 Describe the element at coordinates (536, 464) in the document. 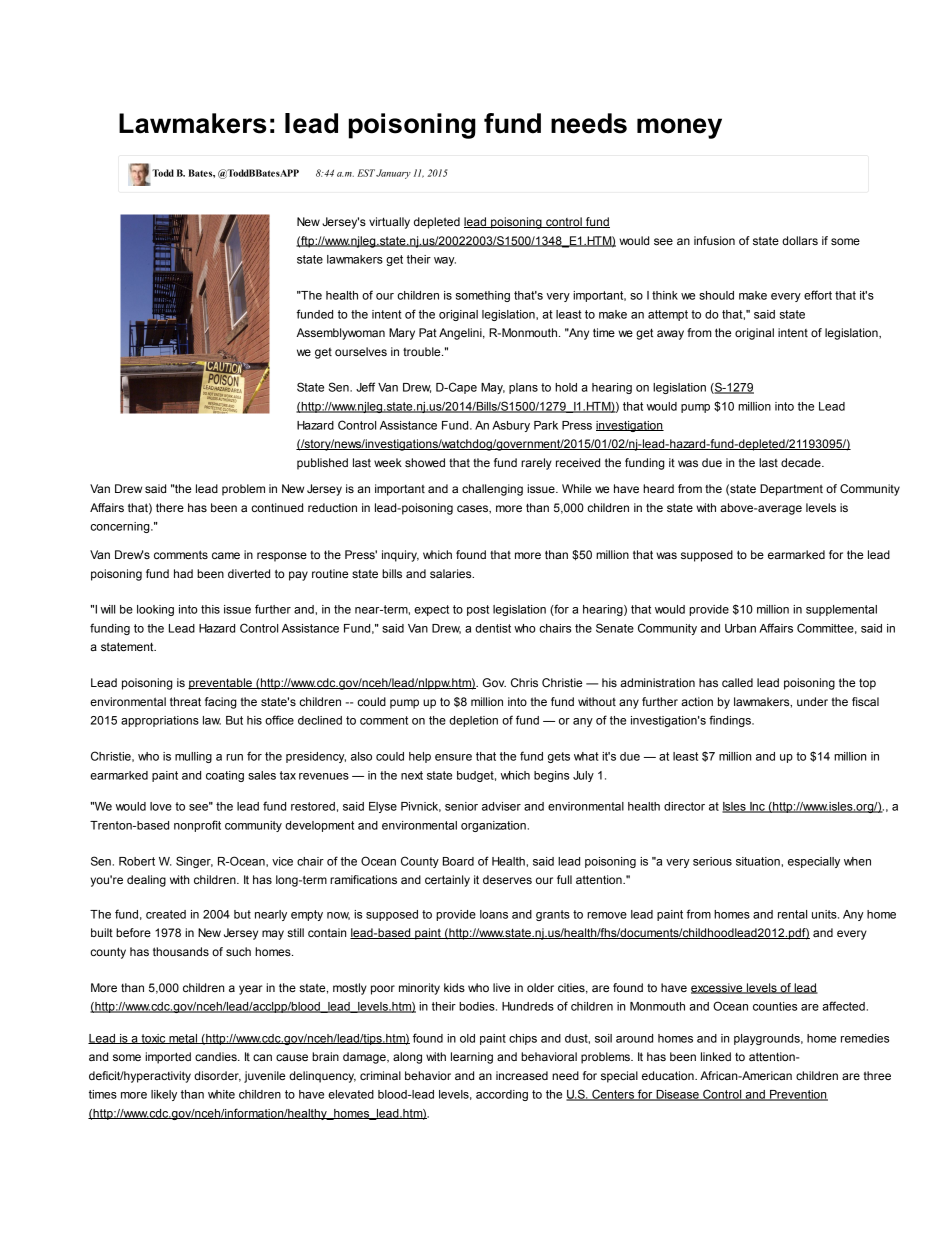

I see `rarely` at that location.
